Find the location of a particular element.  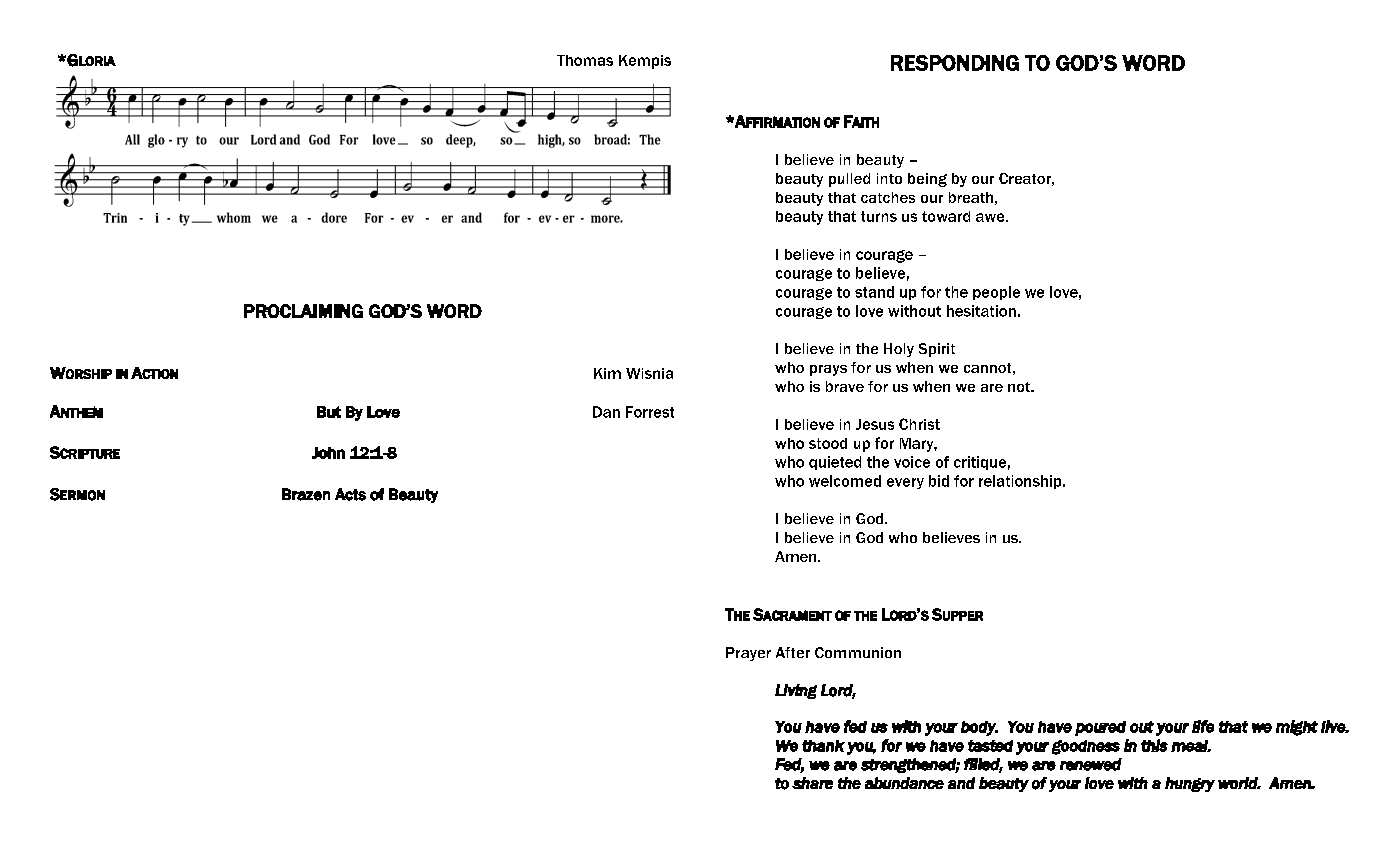

Communion is located at coordinates (858, 652).
